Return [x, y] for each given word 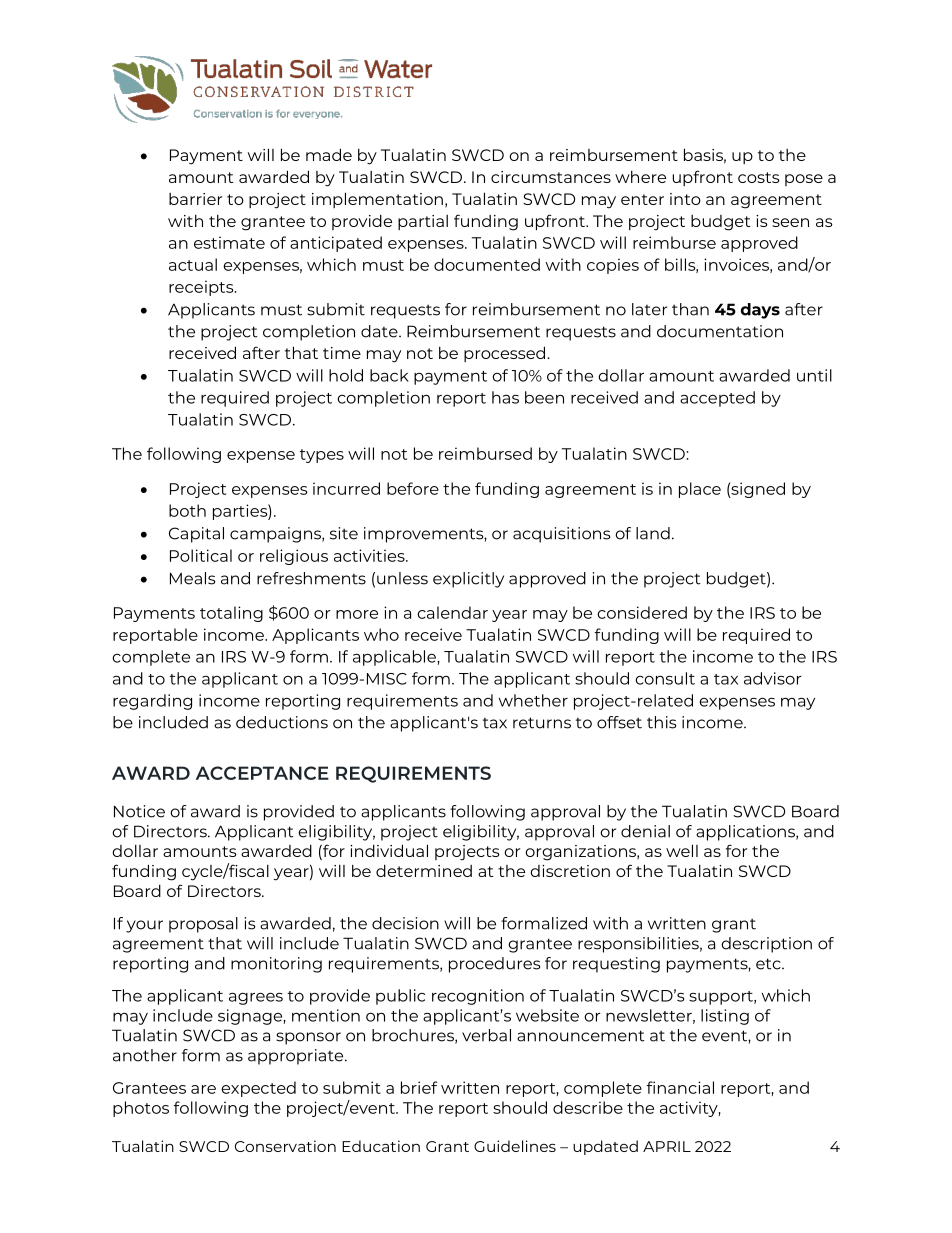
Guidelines [515, 1146]
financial [680, 1087]
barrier [195, 199]
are [203, 1089]
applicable [395, 658]
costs [759, 177]
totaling [231, 614]
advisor [773, 678]
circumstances [551, 177]
